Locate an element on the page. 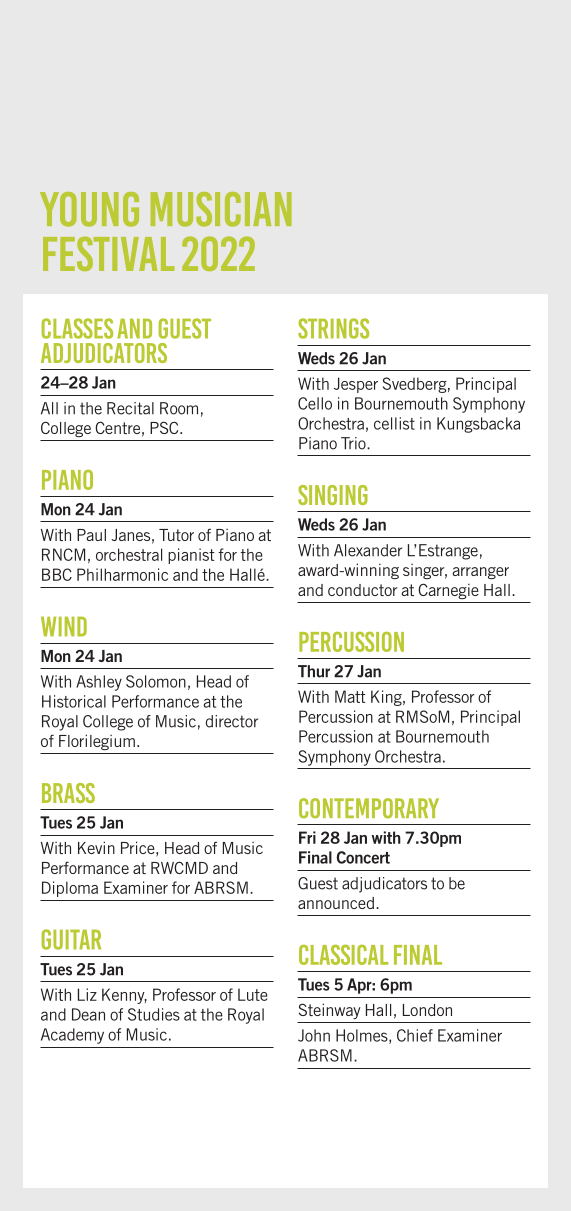 The width and height of the image is (571, 1211). director is located at coordinates (232, 721).
